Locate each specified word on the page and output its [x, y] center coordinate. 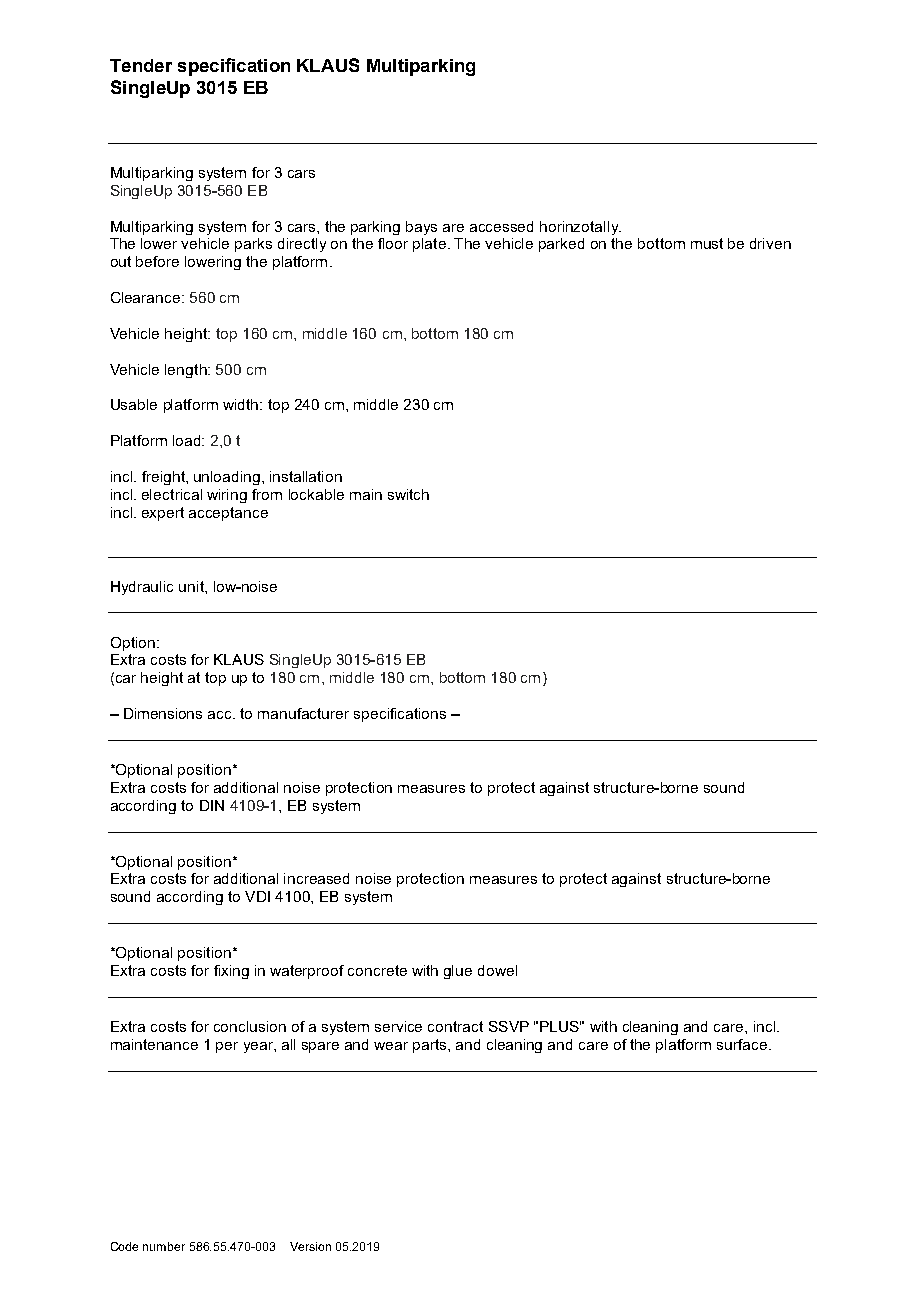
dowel [497, 970]
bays [421, 228]
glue [458, 972]
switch [408, 494]
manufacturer [303, 713]
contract [455, 1026]
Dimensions [163, 713]
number [164, 1246]
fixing [231, 972]
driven [770, 243]
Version [310, 1246]
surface [743, 1044]
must [707, 243]
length [187, 371]
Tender [141, 65]
